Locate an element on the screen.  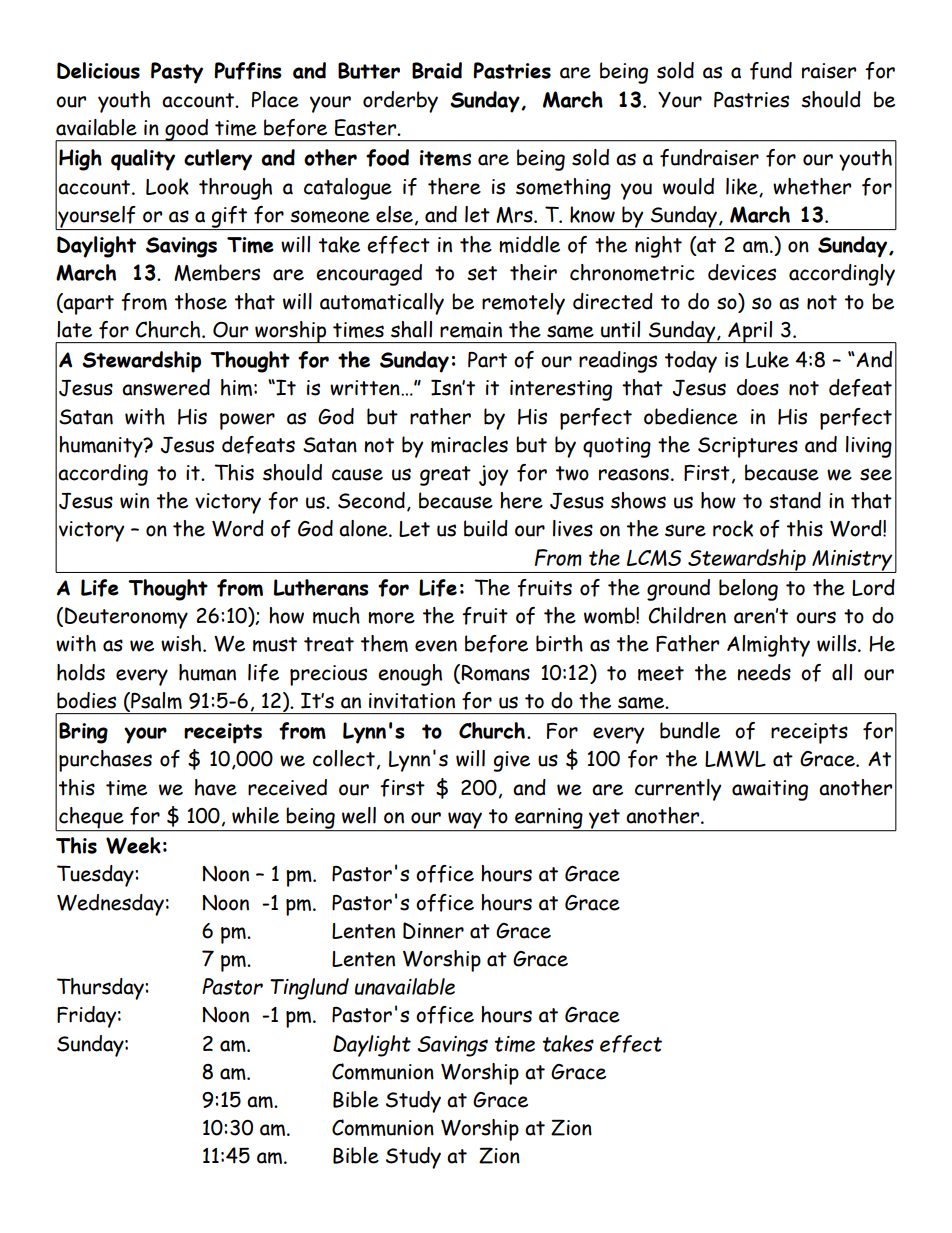
Dinner is located at coordinates (433, 930).
